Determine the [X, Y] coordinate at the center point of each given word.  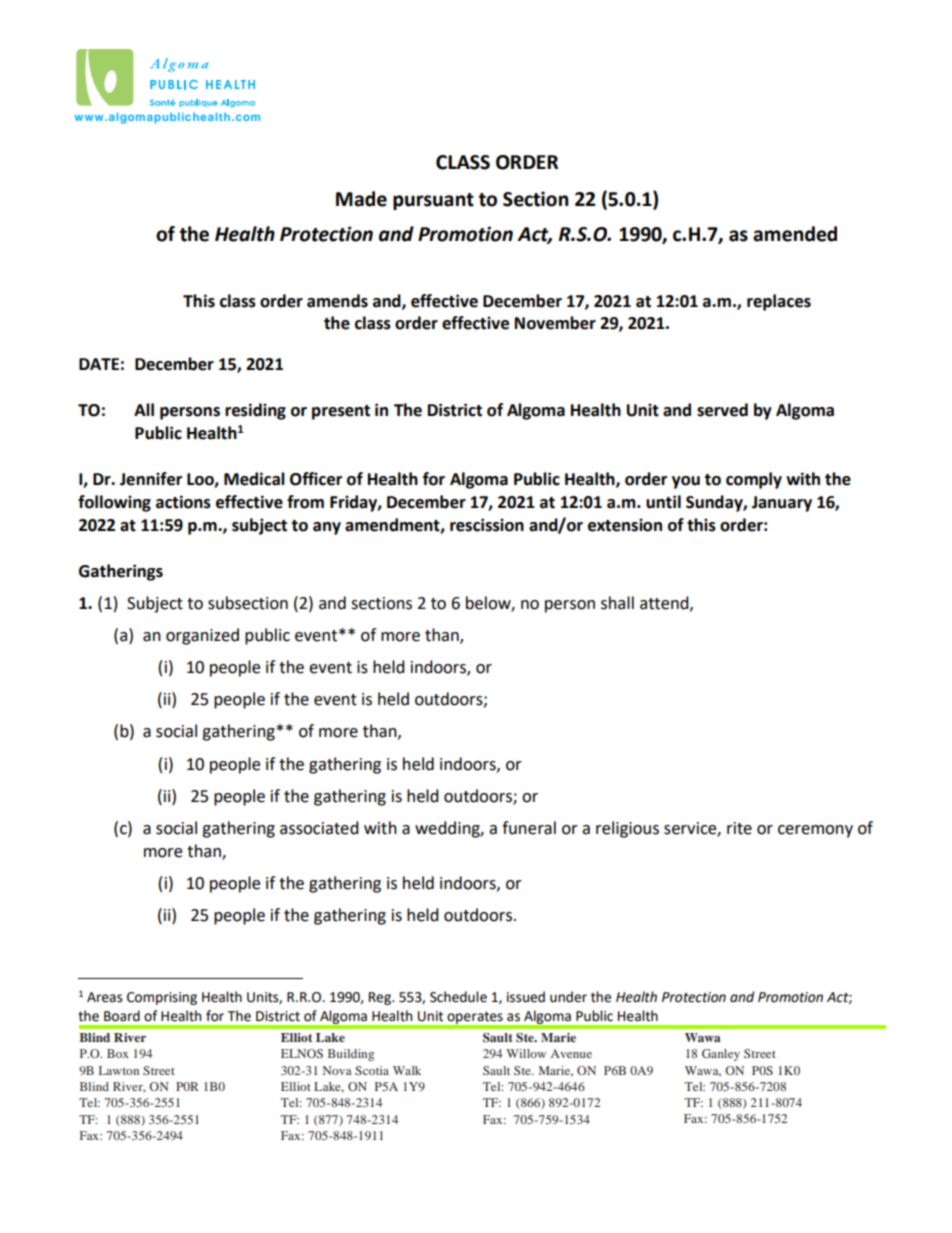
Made [361, 199]
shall [617, 603]
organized [202, 636]
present [341, 412]
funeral [529, 828]
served [722, 410]
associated [319, 828]
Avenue [571, 1053]
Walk [407, 1070]
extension [625, 525]
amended [795, 234]
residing [255, 411]
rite [739, 828]
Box [118, 1053]
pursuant [433, 201]
